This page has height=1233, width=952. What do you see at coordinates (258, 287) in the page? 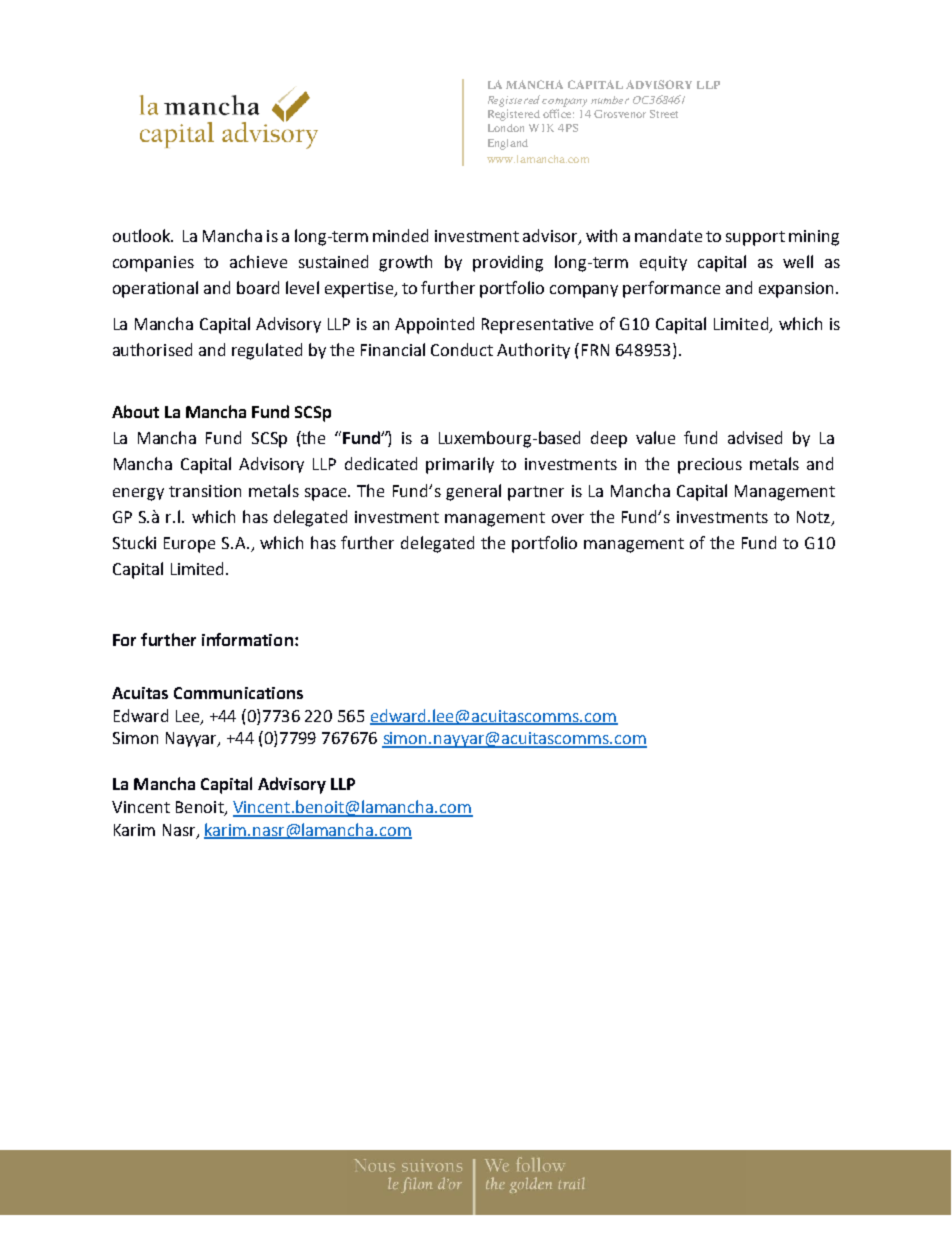
I see `board` at bounding box center [258, 287].
